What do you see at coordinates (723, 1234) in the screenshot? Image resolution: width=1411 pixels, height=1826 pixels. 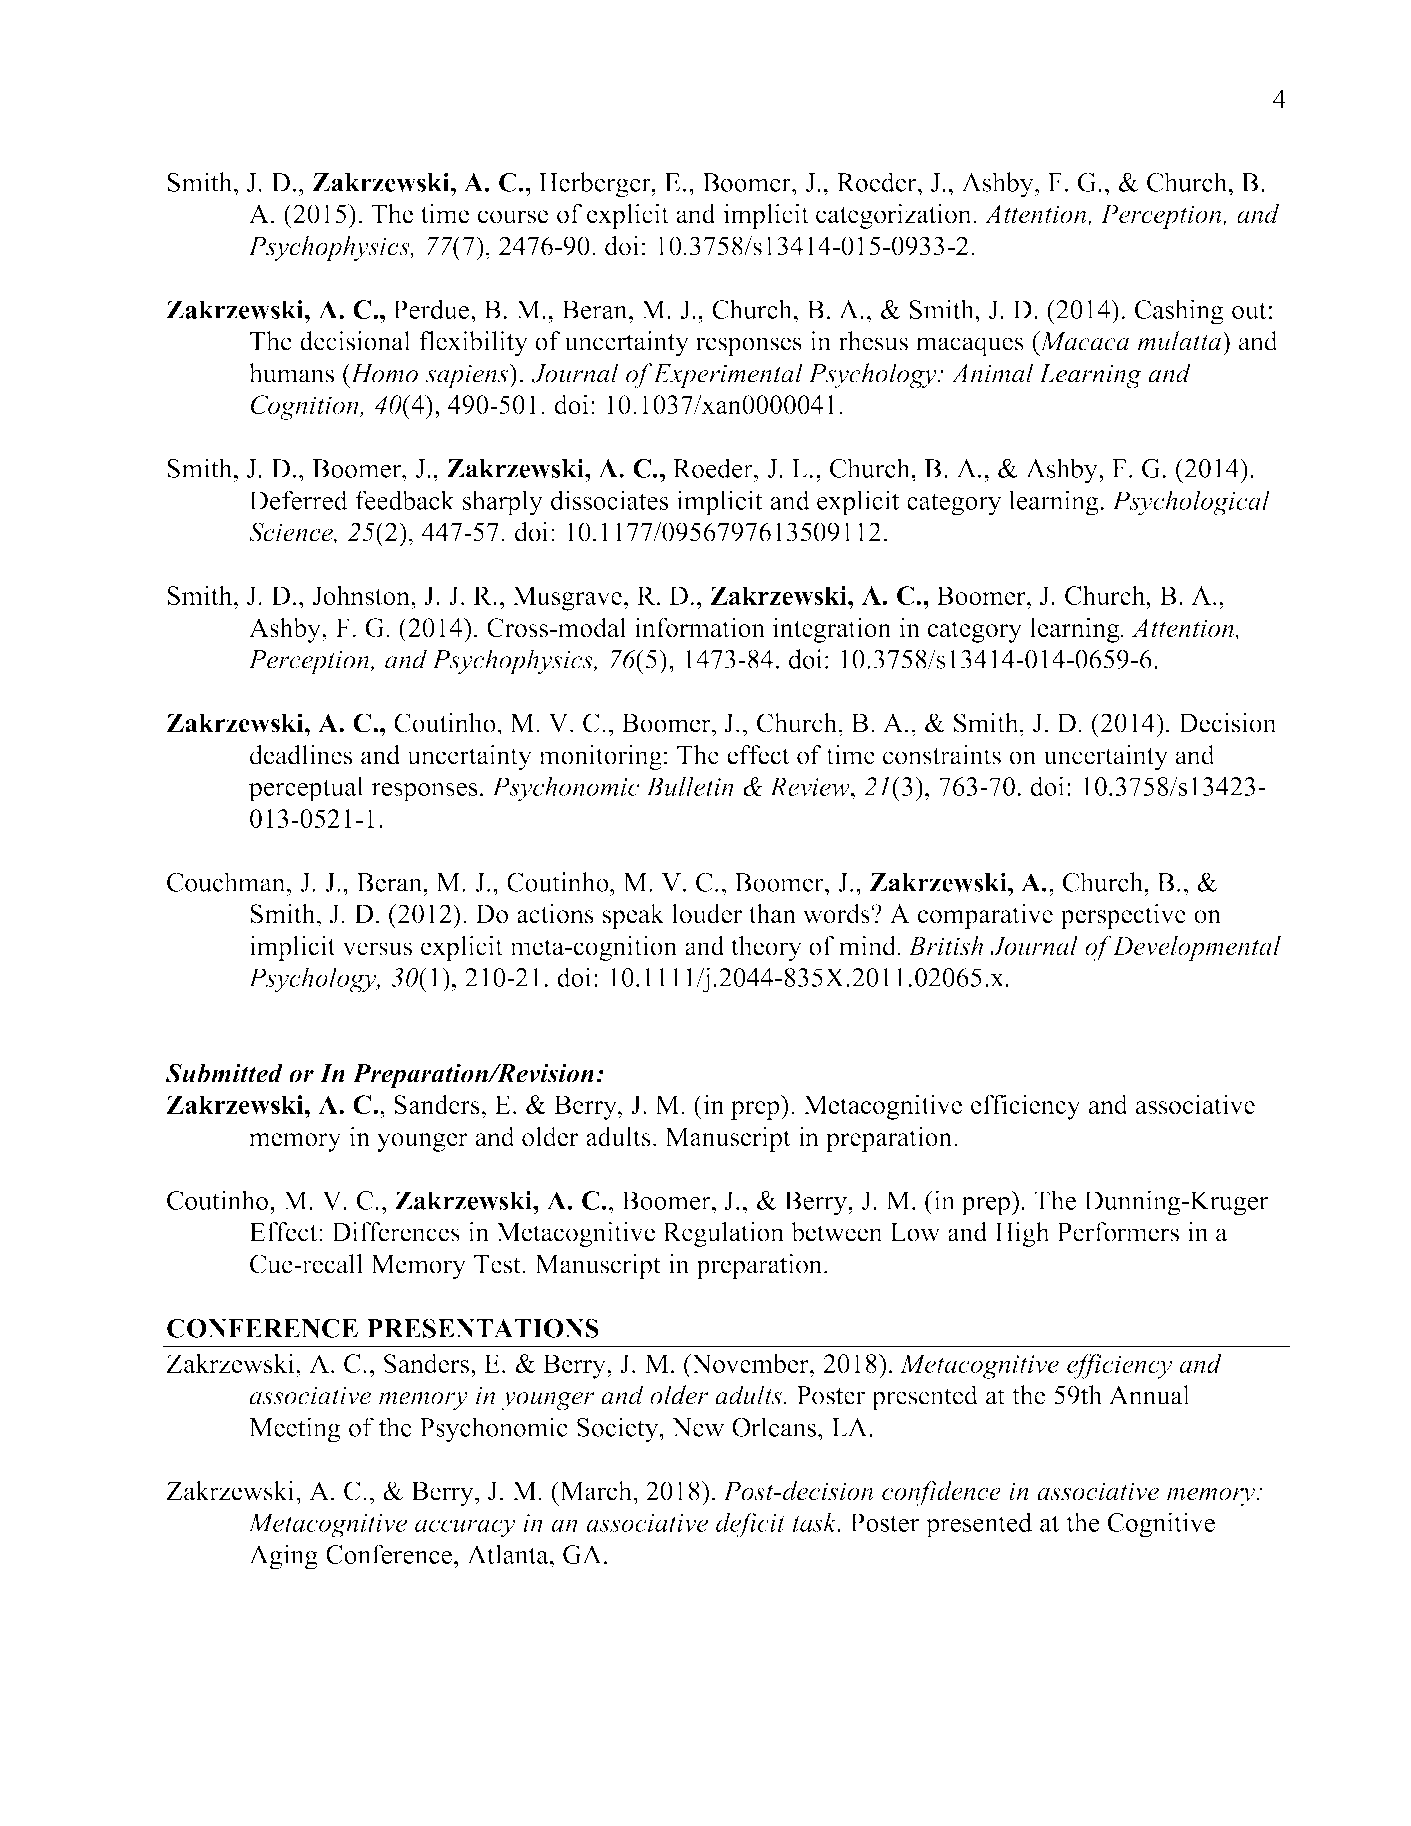 I see `Regulation` at bounding box center [723, 1234].
